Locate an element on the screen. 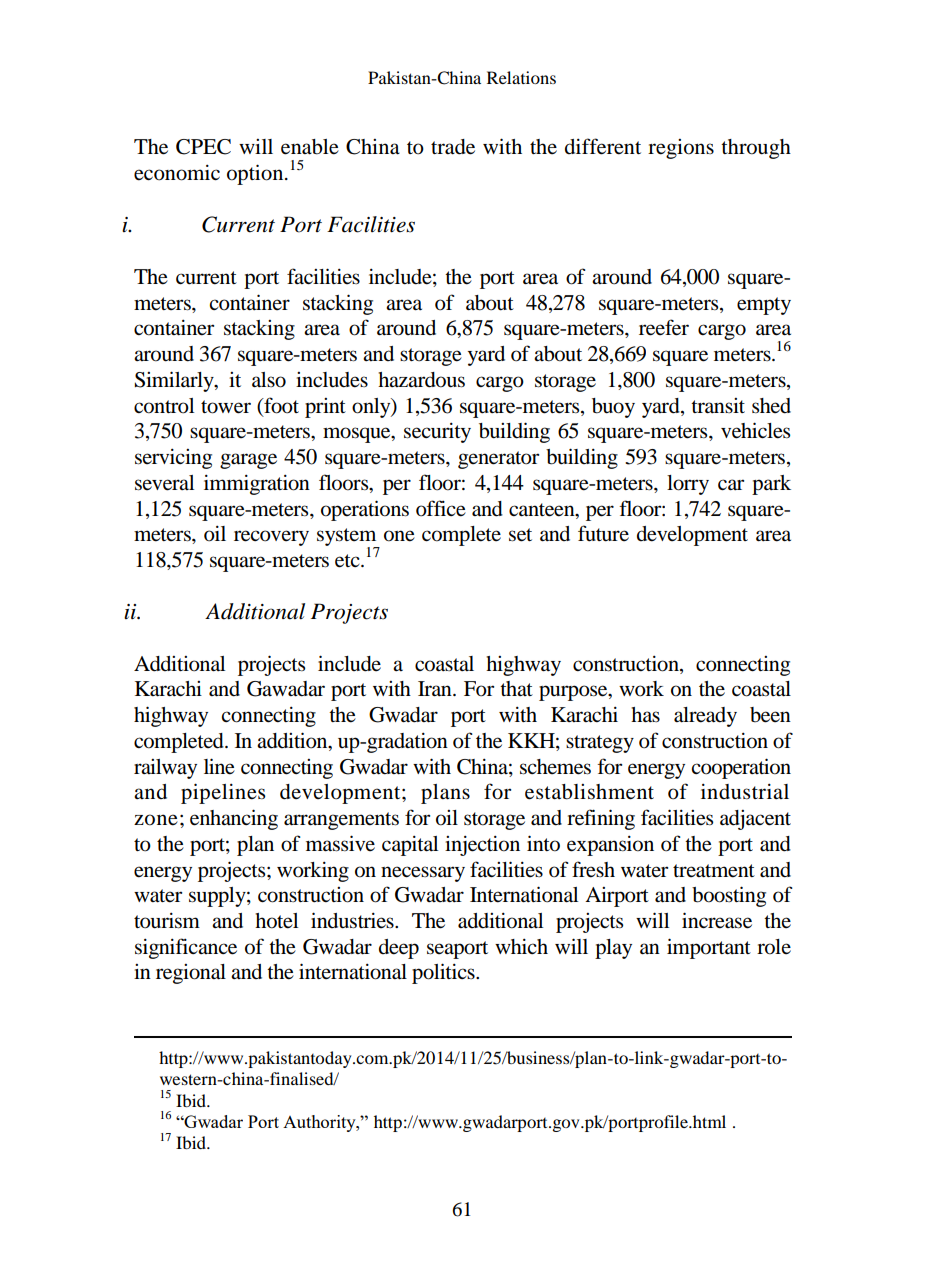  office is located at coordinates (441, 508).
